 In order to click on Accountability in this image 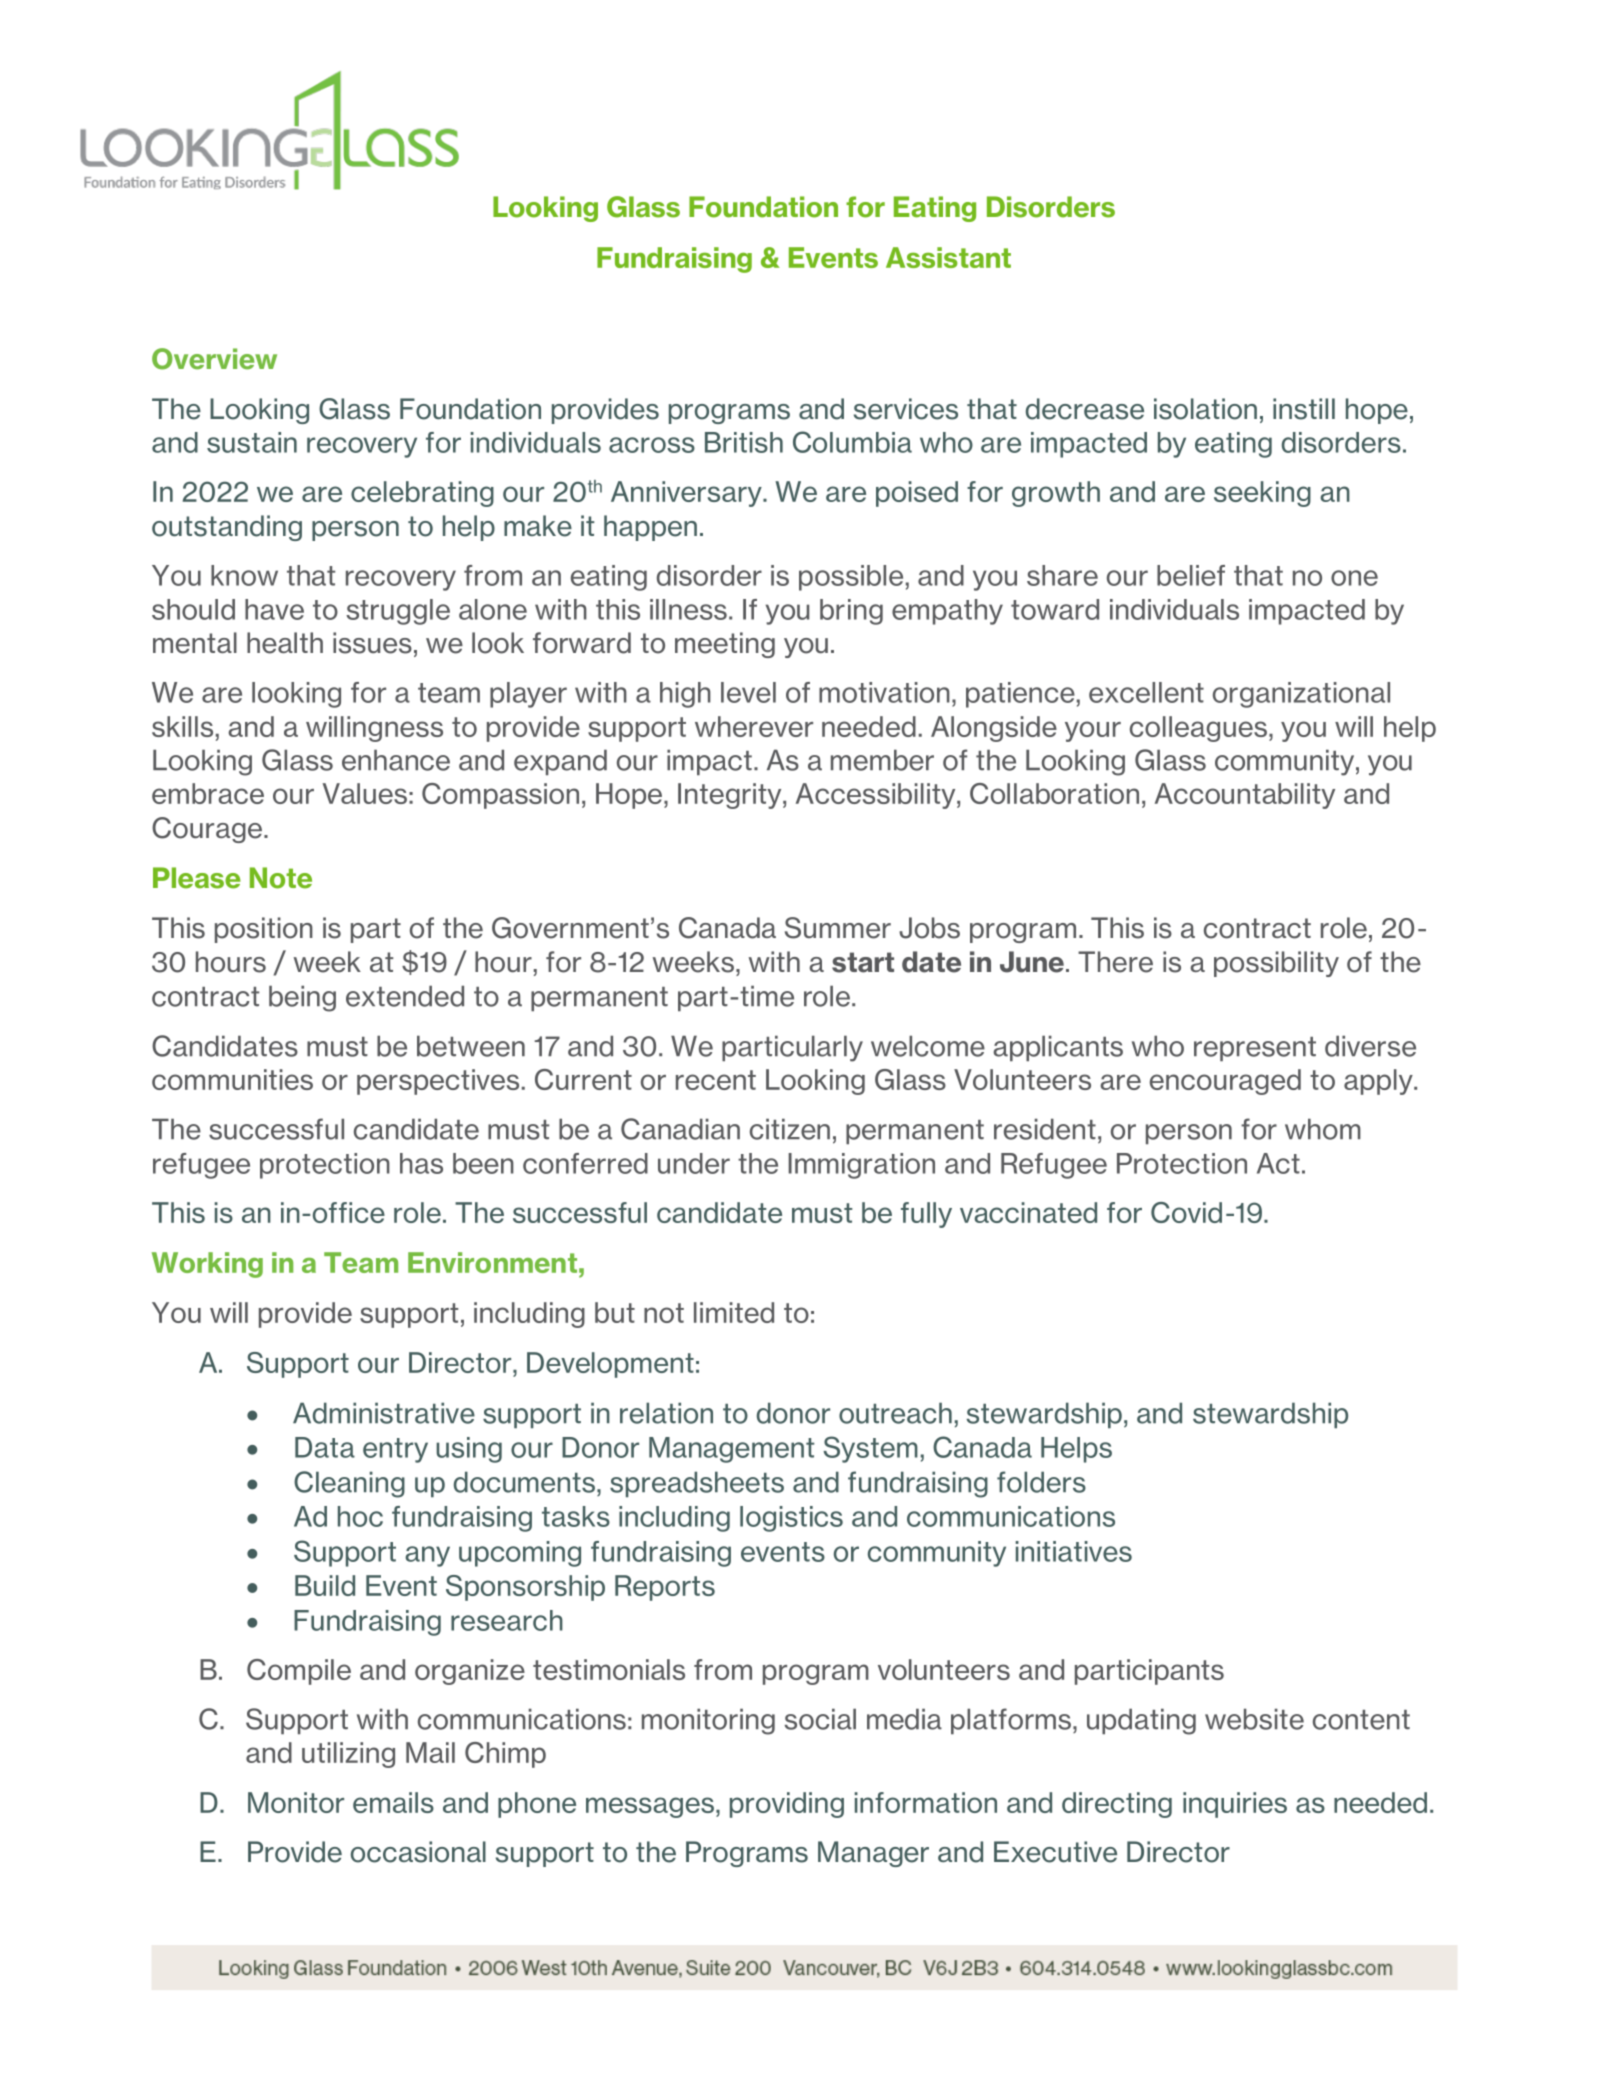, I will do `click(1245, 796)`.
